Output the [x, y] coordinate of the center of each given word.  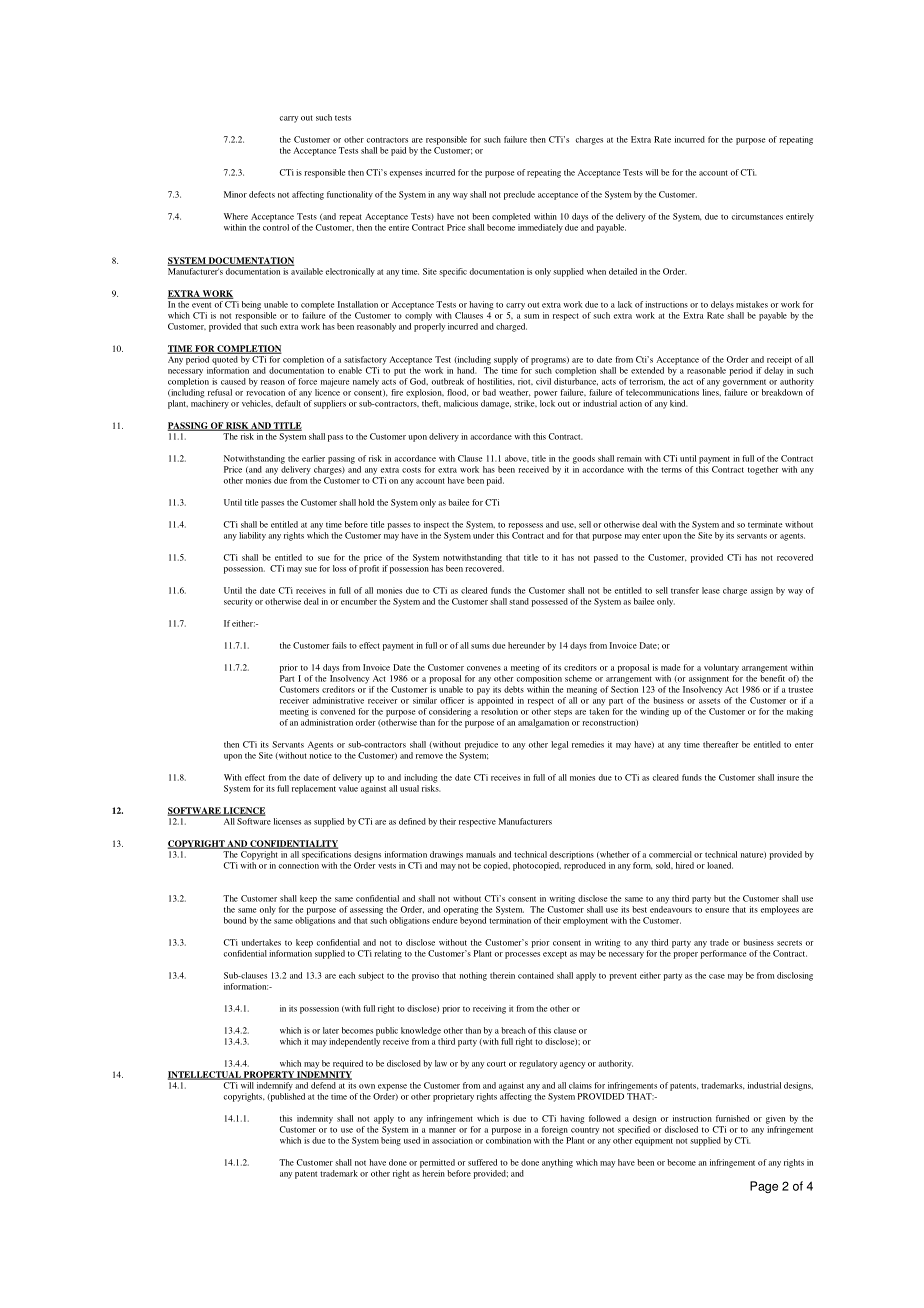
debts [514, 689]
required [348, 1064]
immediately [540, 228]
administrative [338, 700]
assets [709, 701]
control [276, 227]
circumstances [757, 216]
